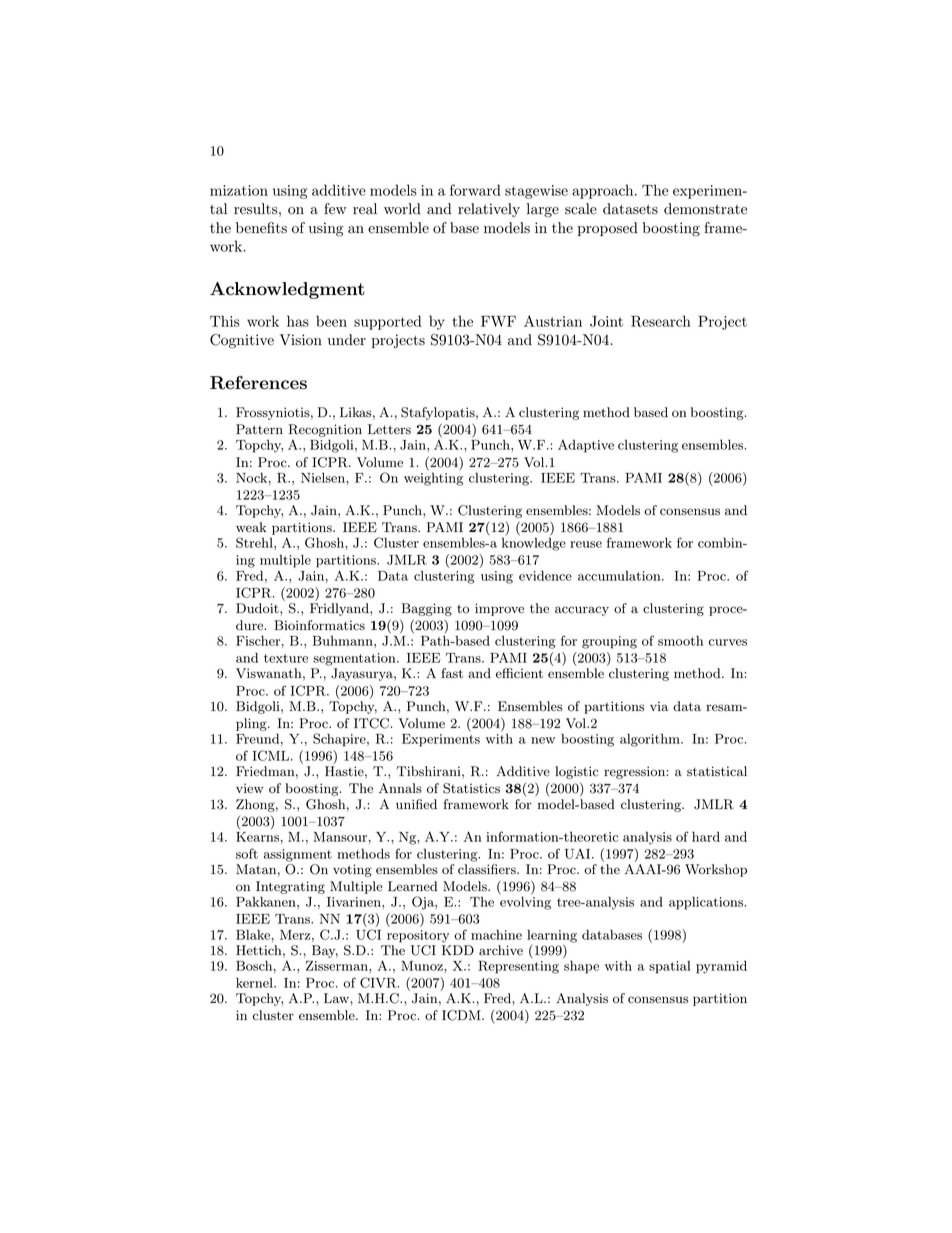 The height and width of the page is (1233, 952). Describe the element at coordinates (261, 228) in the page. I see `benefits` at that location.
